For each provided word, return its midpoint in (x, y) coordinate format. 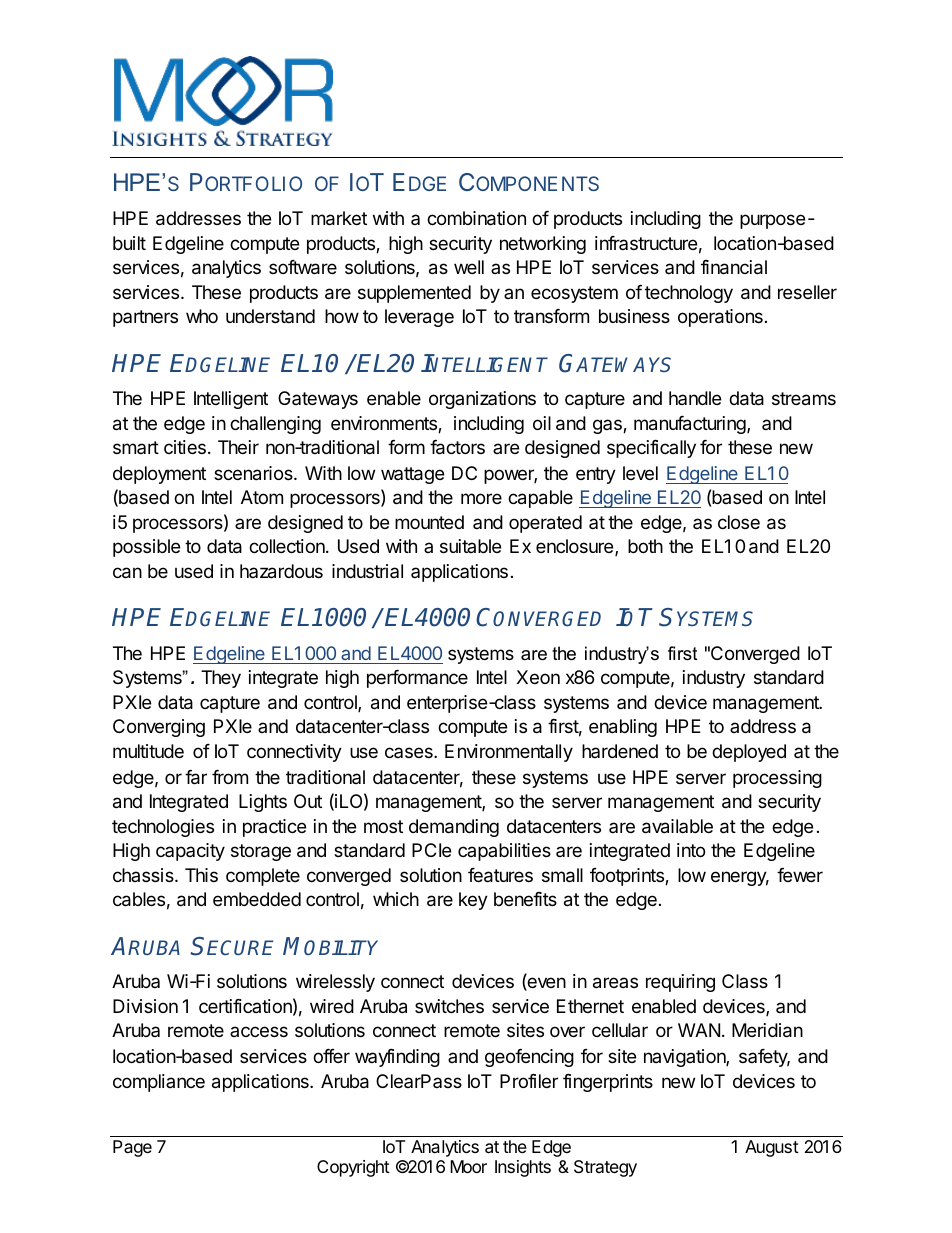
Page (132, 1148)
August (772, 1148)
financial (734, 267)
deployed (749, 753)
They (221, 679)
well (469, 267)
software (303, 267)
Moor (468, 1166)
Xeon (538, 677)
